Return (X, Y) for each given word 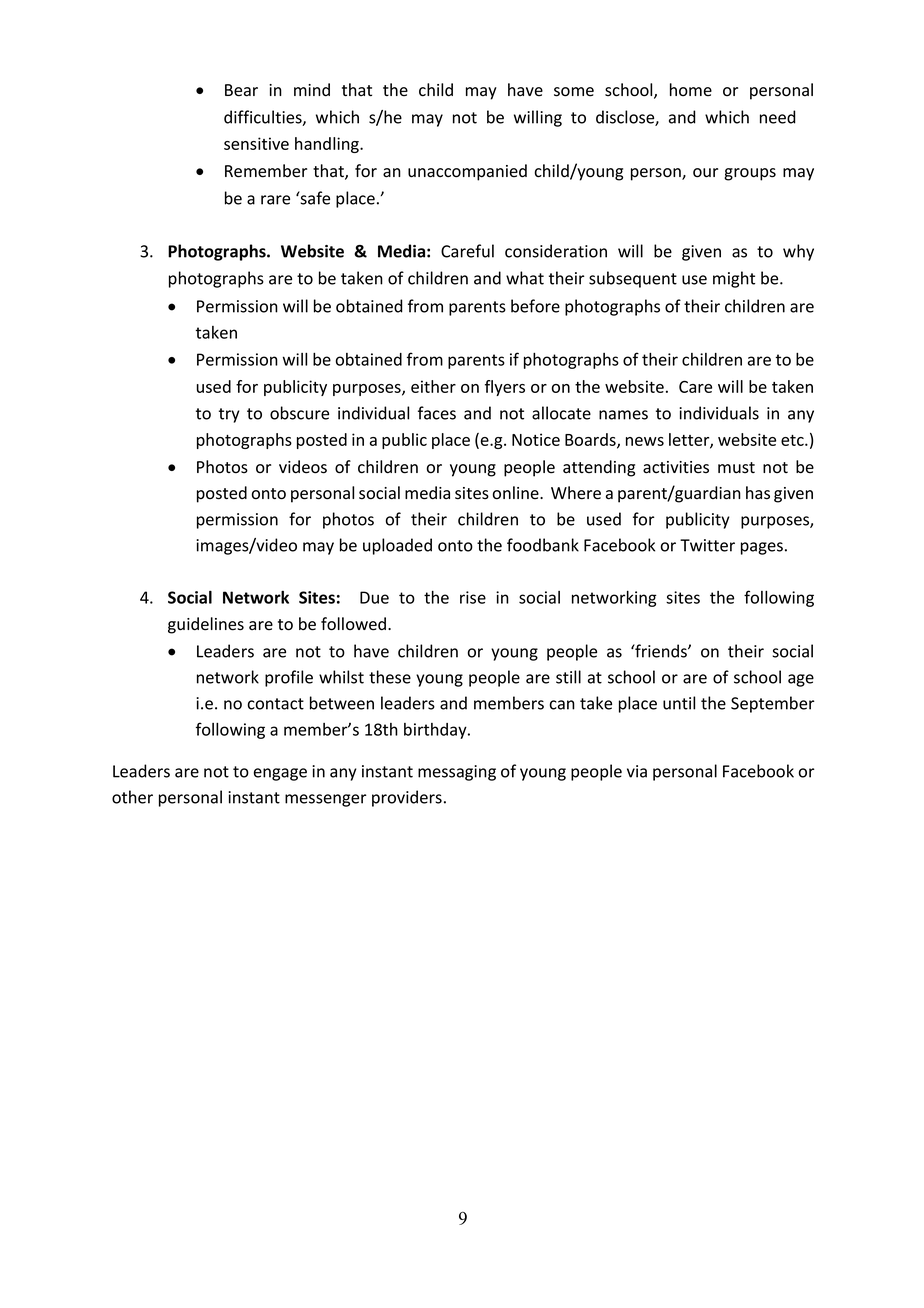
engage (280, 774)
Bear (241, 90)
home (691, 90)
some (574, 92)
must (736, 467)
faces (437, 413)
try (229, 415)
